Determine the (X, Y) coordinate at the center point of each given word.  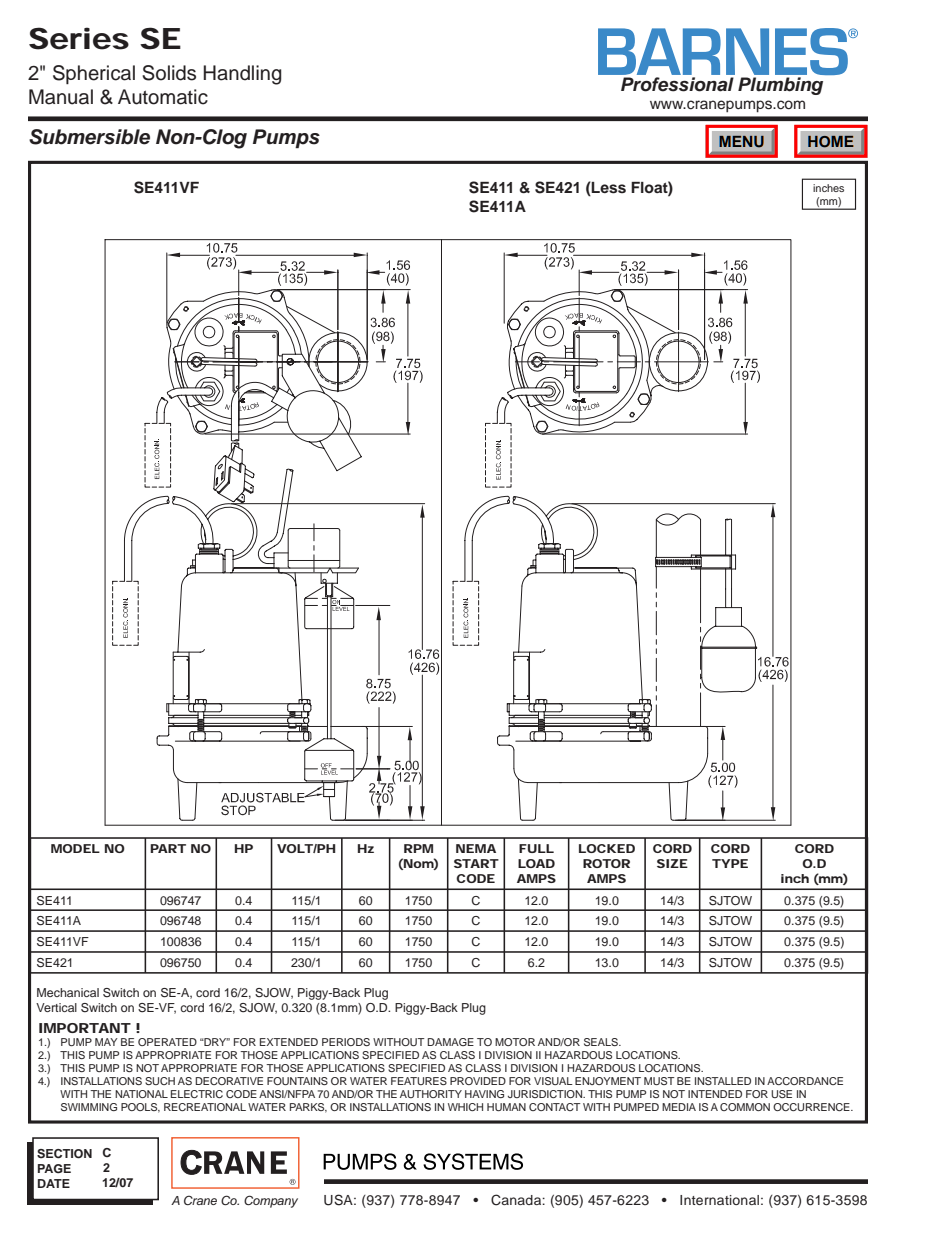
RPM (418, 848)
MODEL (75, 848)
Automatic (163, 97)
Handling (242, 75)
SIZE (672, 863)
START (476, 863)
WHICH (465, 1107)
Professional (677, 84)
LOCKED (607, 848)
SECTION (64, 1154)
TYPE (730, 863)
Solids (169, 73)
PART (168, 848)
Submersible (89, 137)
